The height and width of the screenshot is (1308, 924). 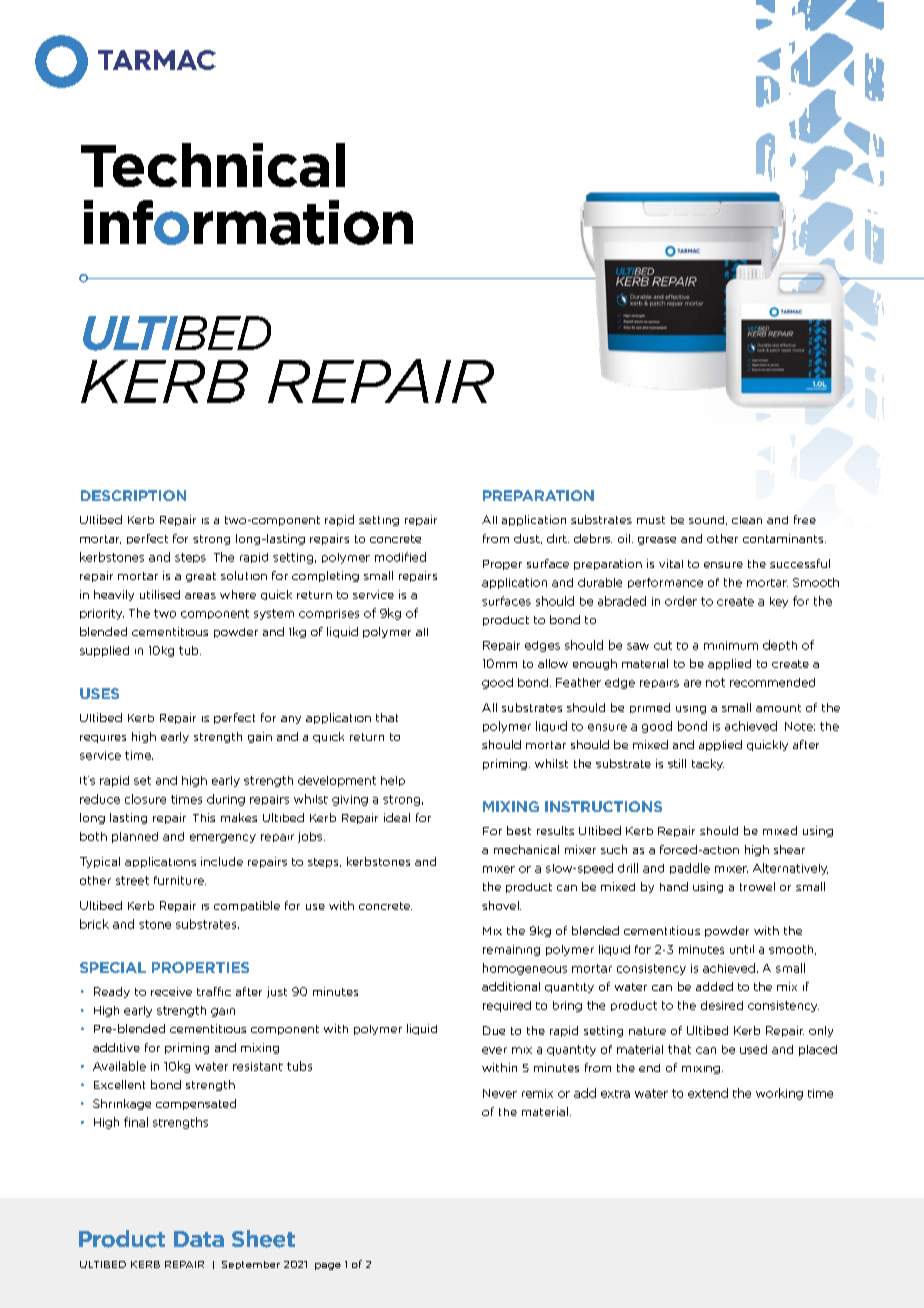 I want to click on Technical, so click(x=213, y=165).
